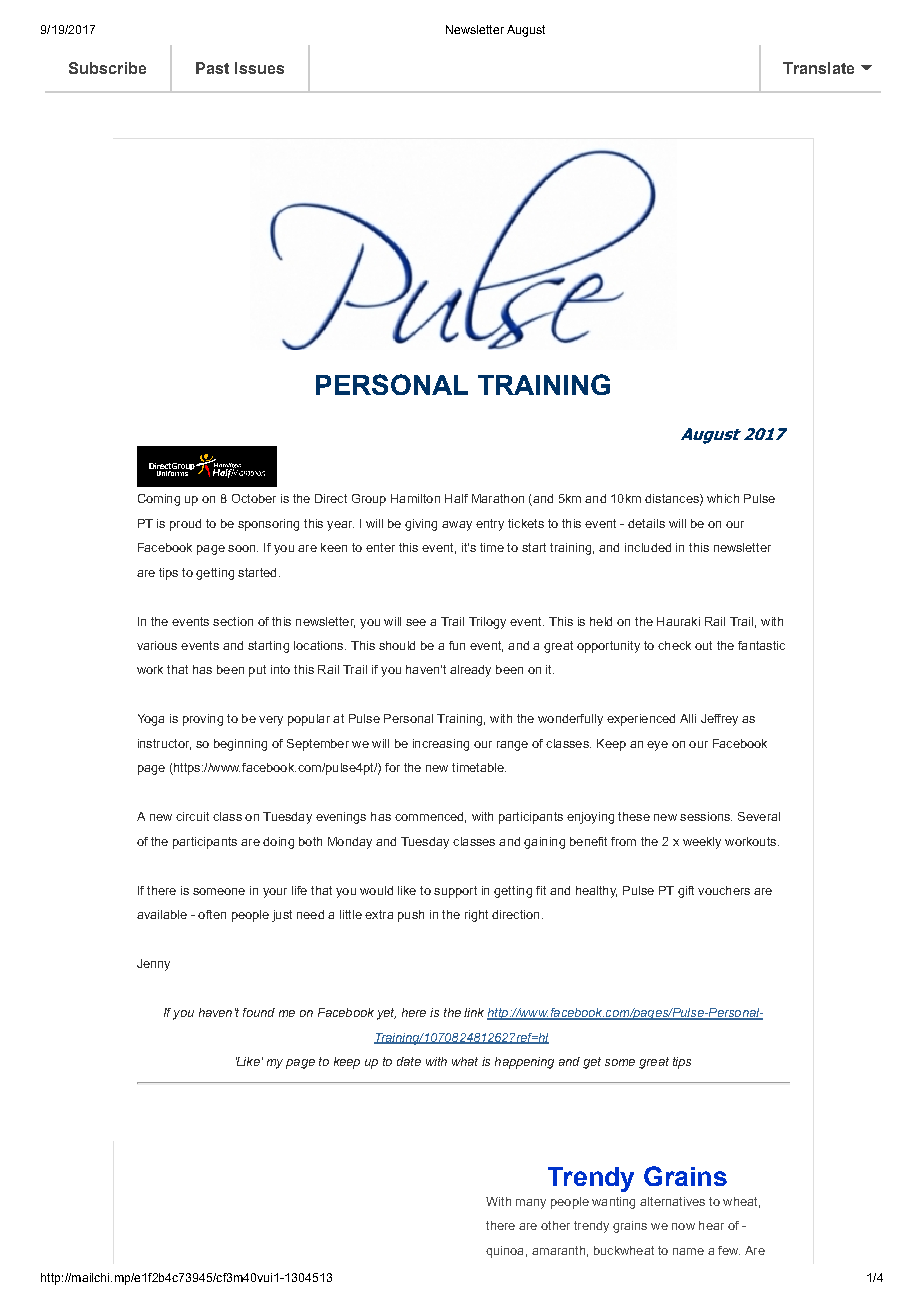  What do you see at coordinates (259, 68) in the image?
I see `Issues` at bounding box center [259, 68].
